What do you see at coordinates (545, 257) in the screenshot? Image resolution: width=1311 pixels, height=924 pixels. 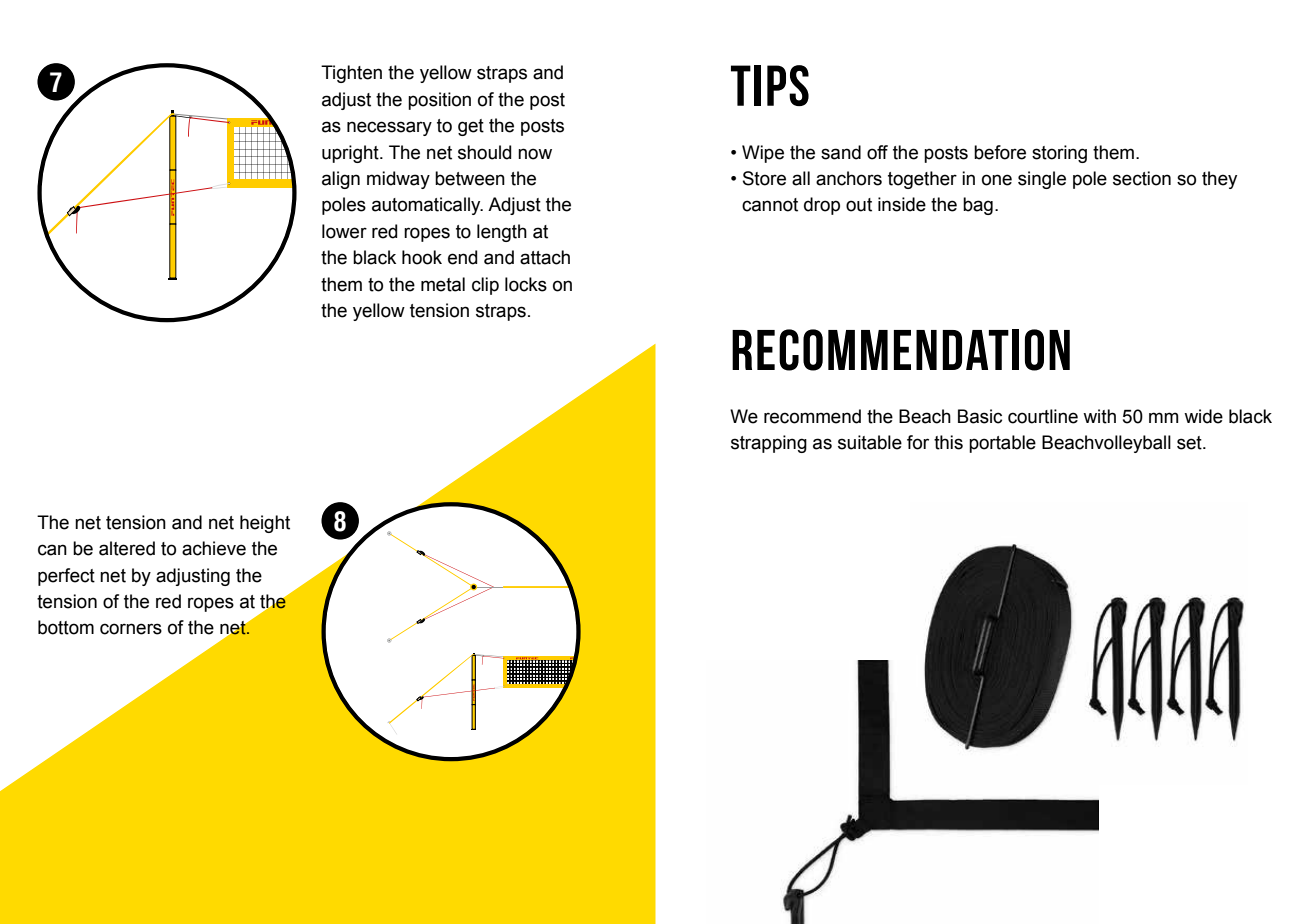 I see `attach` at bounding box center [545, 257].
